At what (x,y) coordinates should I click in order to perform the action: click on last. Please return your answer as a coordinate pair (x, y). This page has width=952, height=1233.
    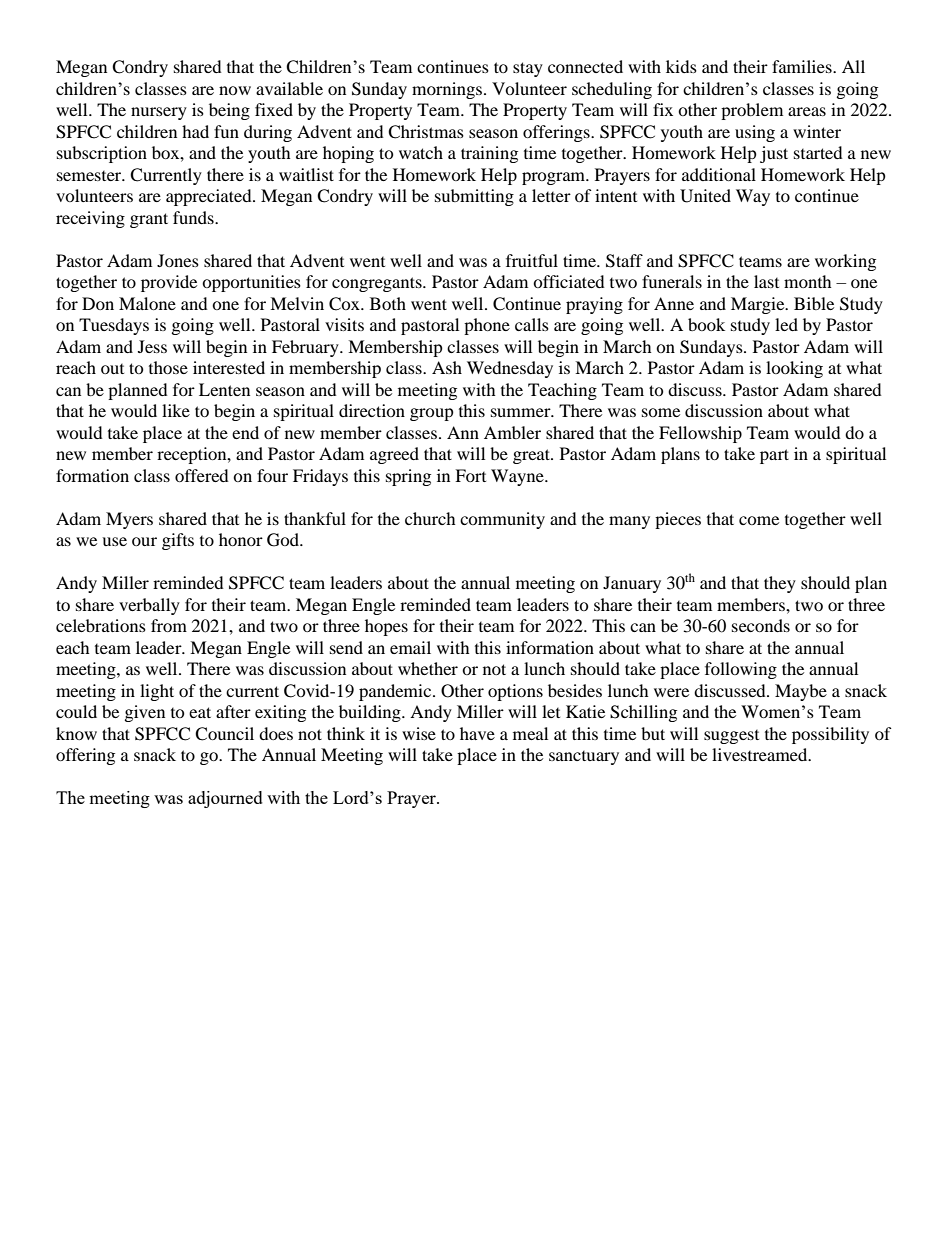
    Looking at the image, I should click on (766, 281).
